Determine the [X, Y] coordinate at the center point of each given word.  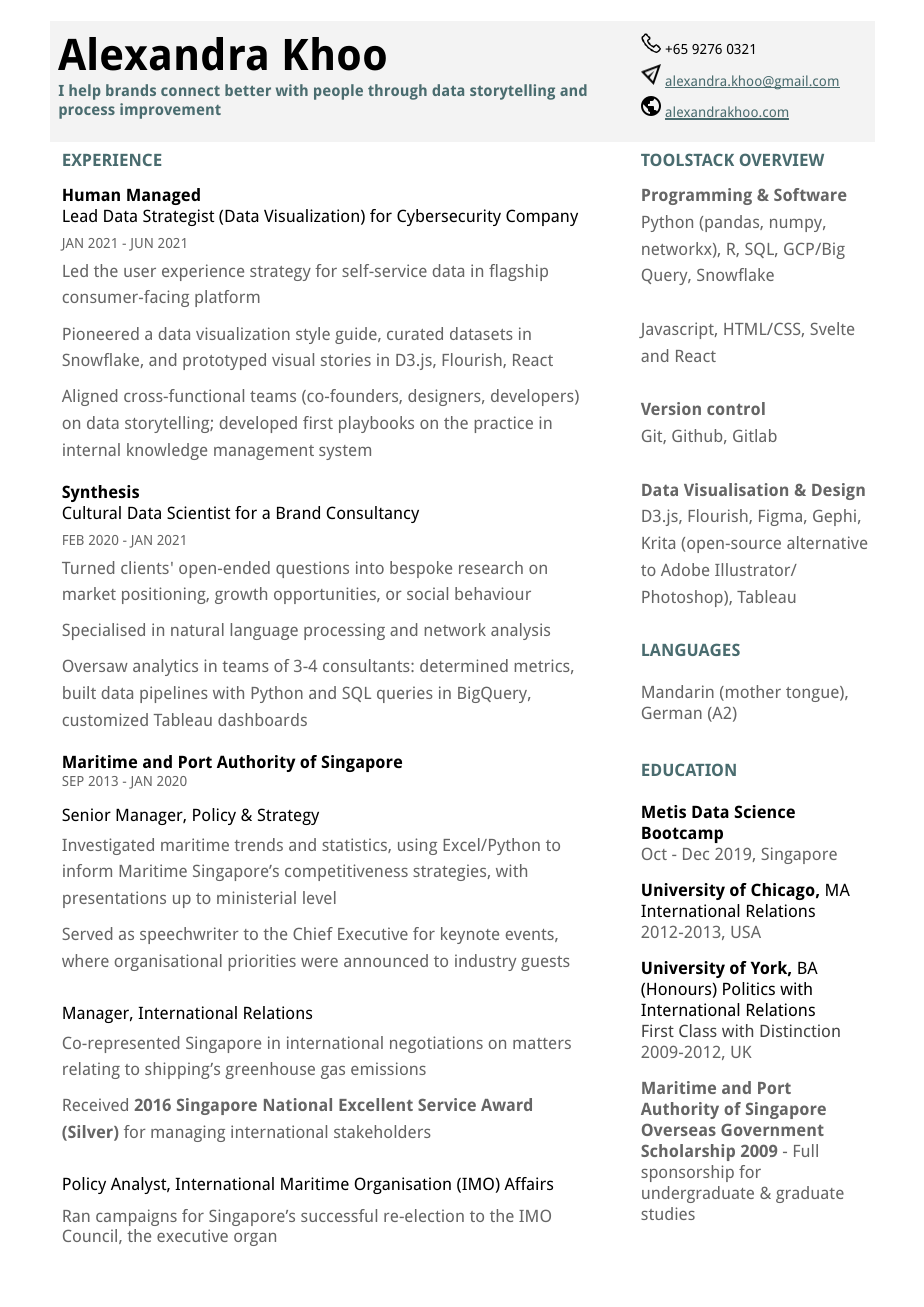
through [397, 92]
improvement [170, 111]
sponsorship [687, 1173]
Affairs [528, 1183]
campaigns [136, 1217]
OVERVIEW [782, 159]
